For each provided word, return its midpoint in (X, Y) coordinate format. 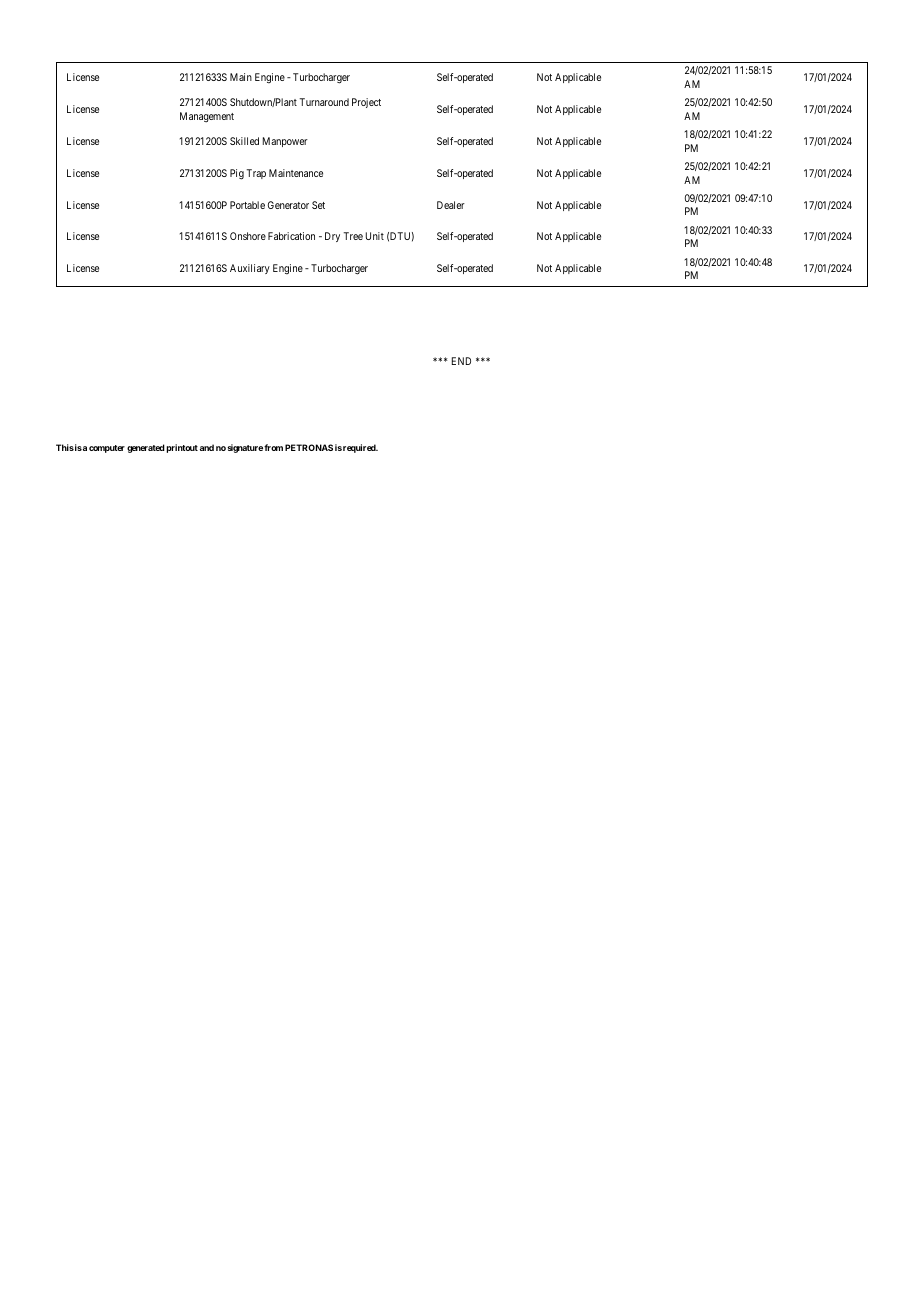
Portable (247, 205)
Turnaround (324, 102)
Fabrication (291, 236)
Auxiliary (250, 269)
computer (107, 449)
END (461, 361)
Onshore (248, 236)
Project (366, 103)
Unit (375, 236)
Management (207, 117)
